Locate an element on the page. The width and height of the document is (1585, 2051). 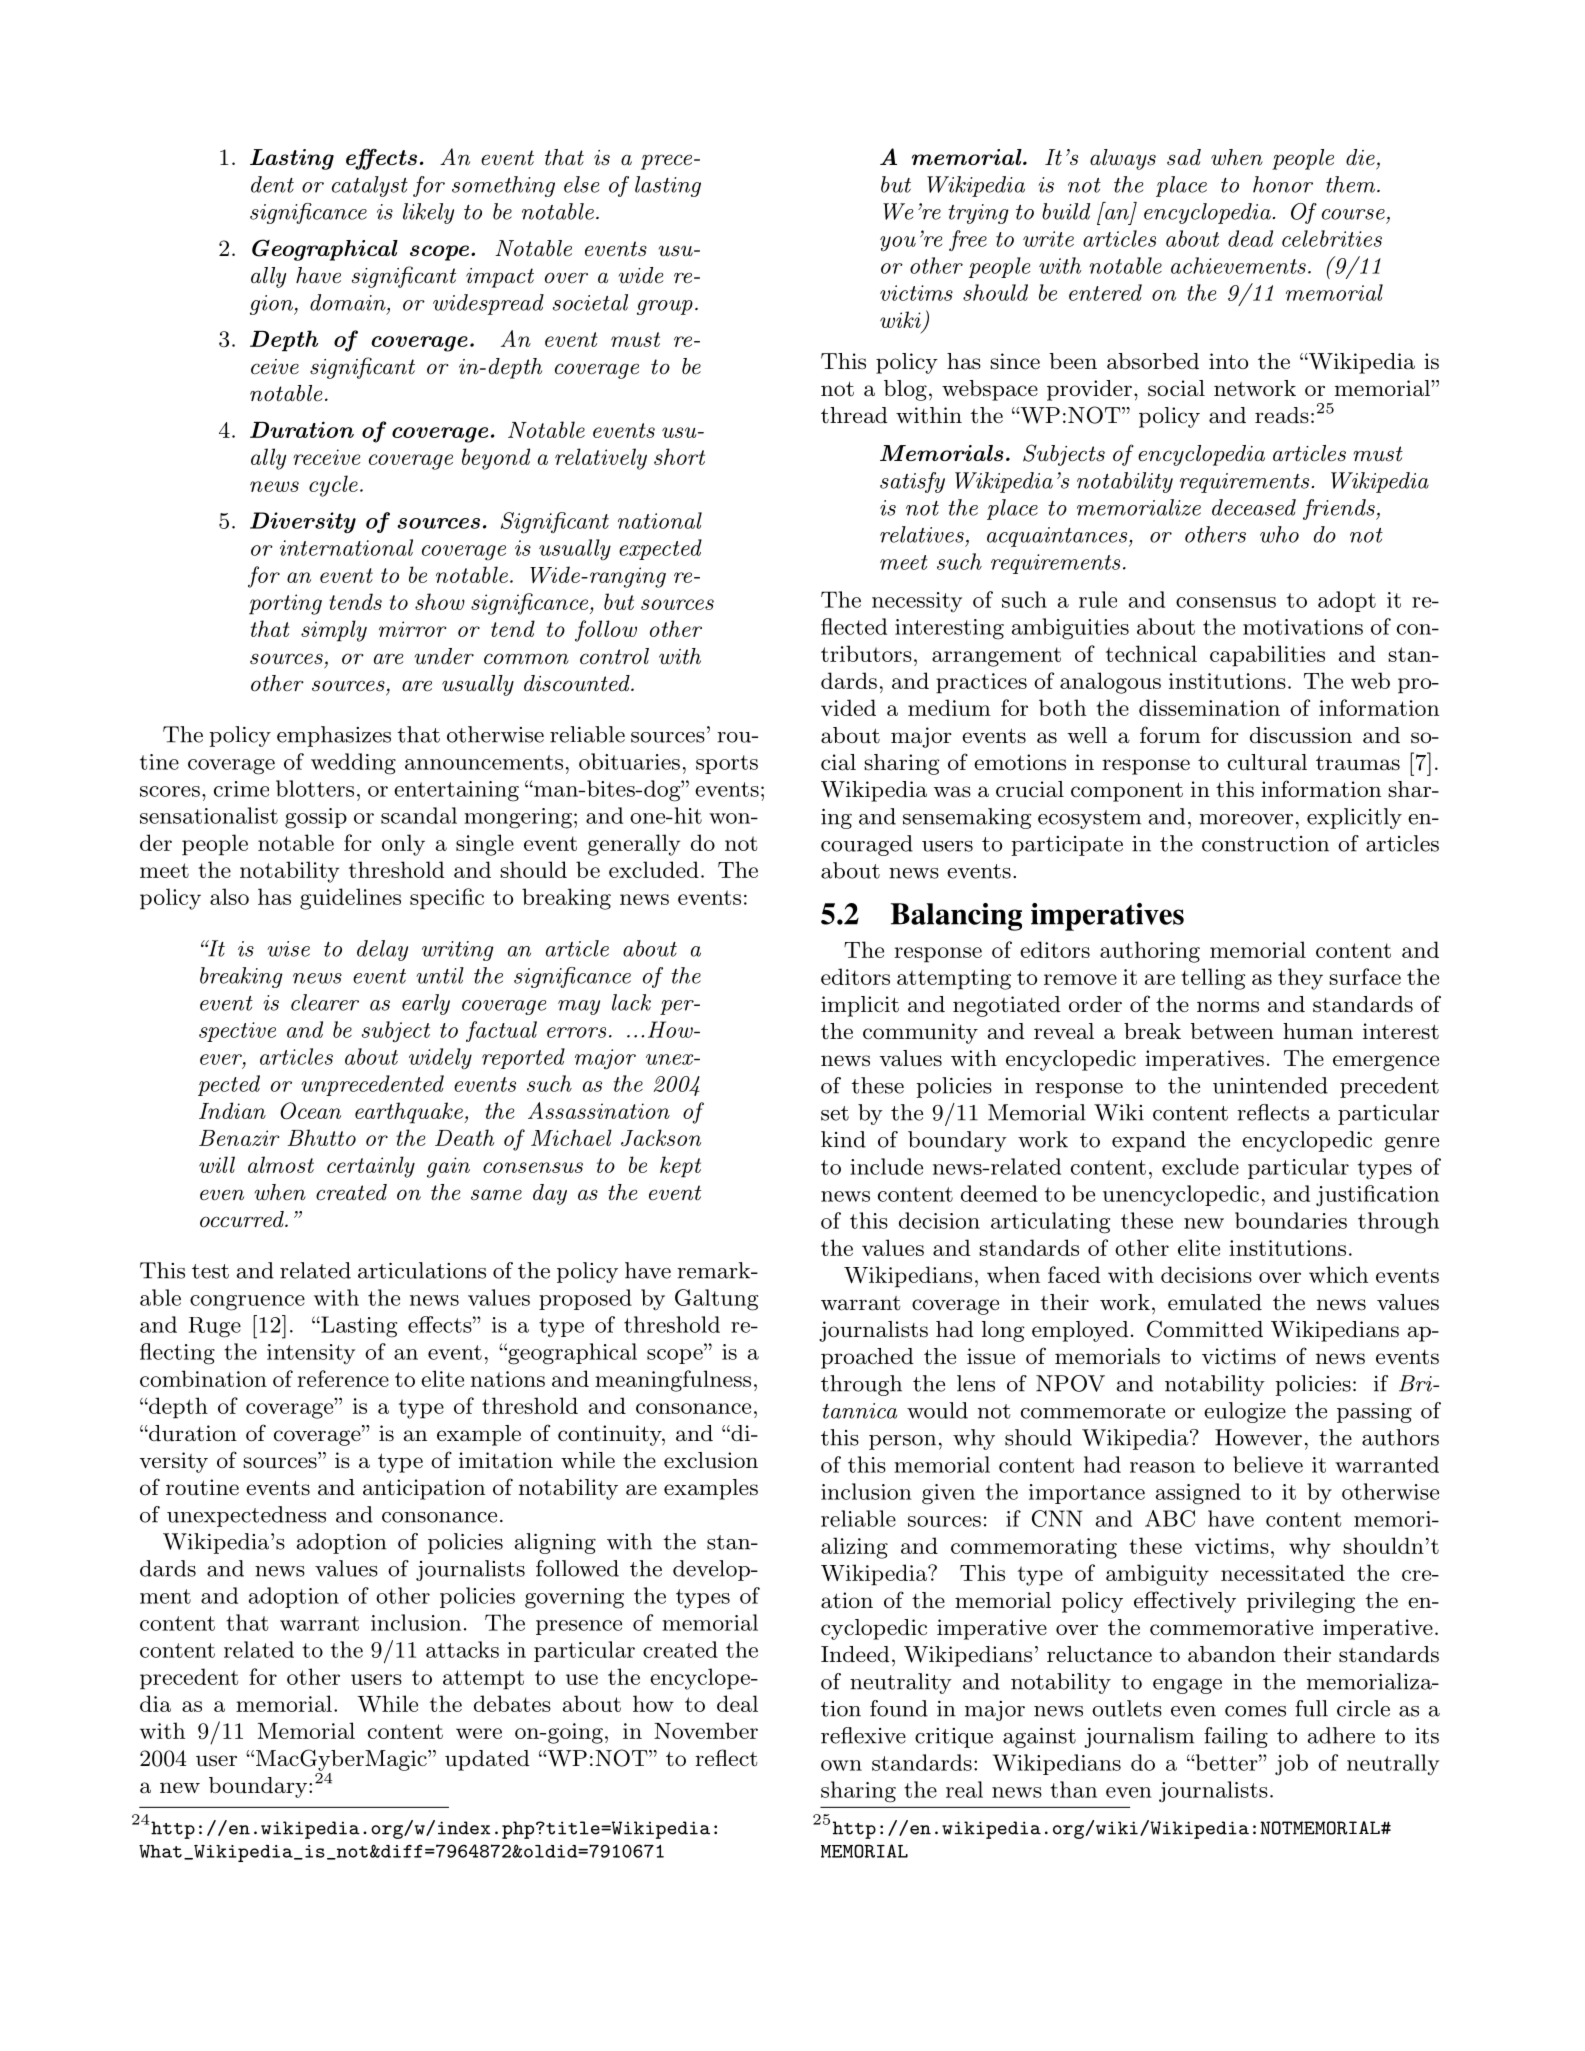
free is located at coordinates (968, 240).
